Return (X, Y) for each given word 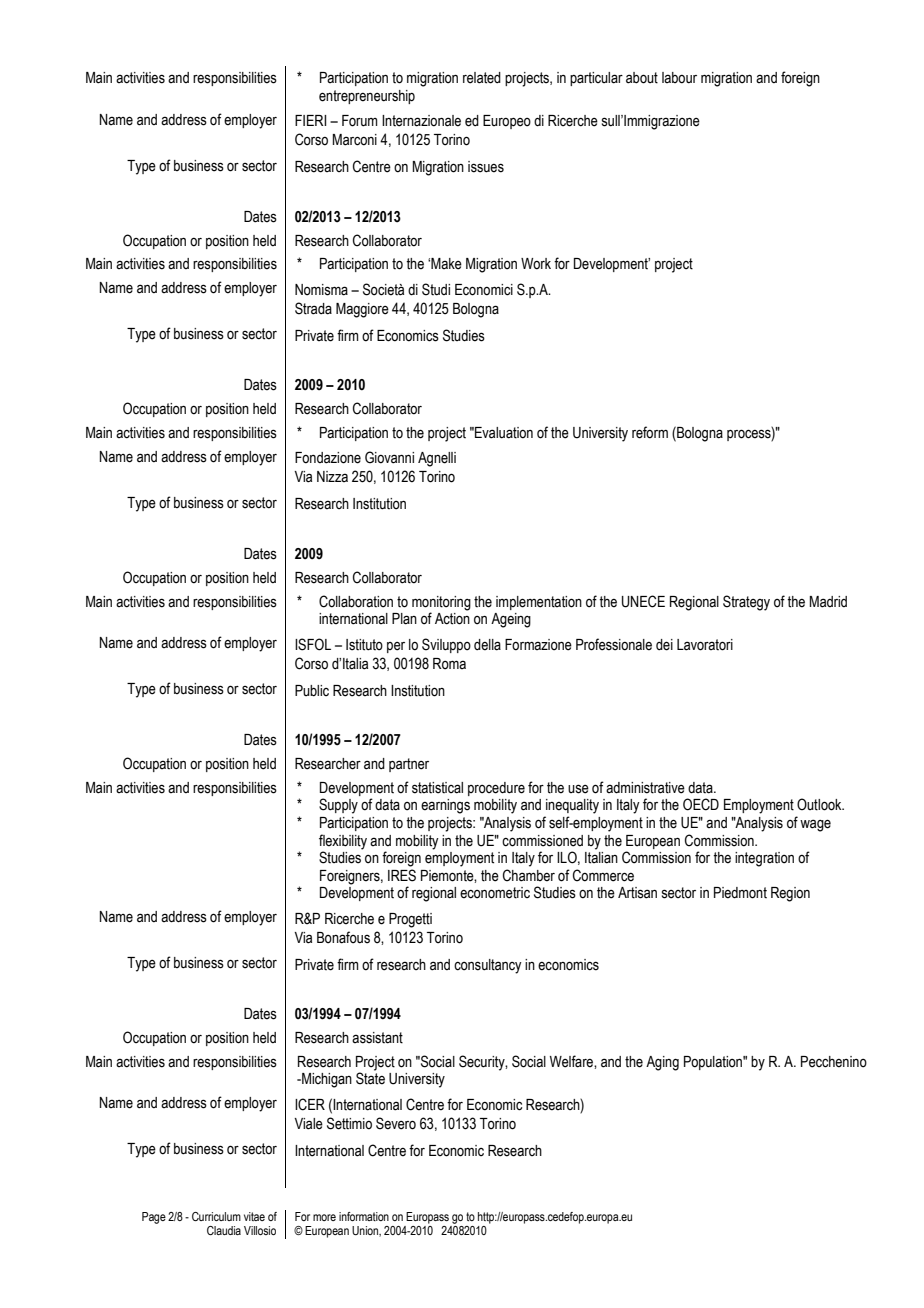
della (487, 645)
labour (679, 78)
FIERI (311, 120)
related (482, 78)
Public (312, 691)
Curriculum (216, 1216)
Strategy (746, 603)
